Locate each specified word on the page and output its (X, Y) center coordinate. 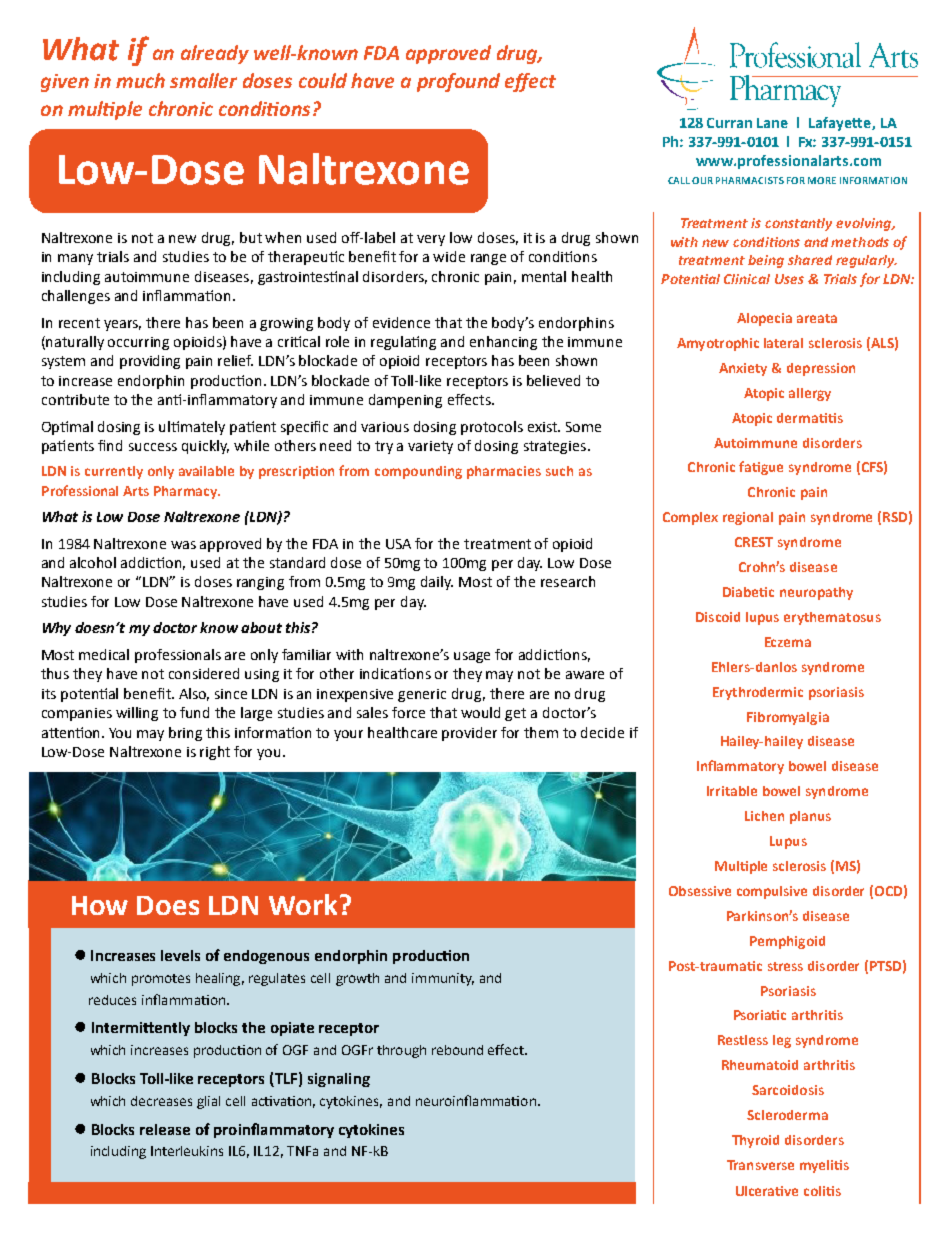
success (153, 447)
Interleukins (187, 1151)
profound (458, 82)
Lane (772, 123)
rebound (457, 1050)
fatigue (761, 468)
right (215, 753)
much (140, 80)
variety (430, 447)
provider (469, 734)
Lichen (764, 816)
